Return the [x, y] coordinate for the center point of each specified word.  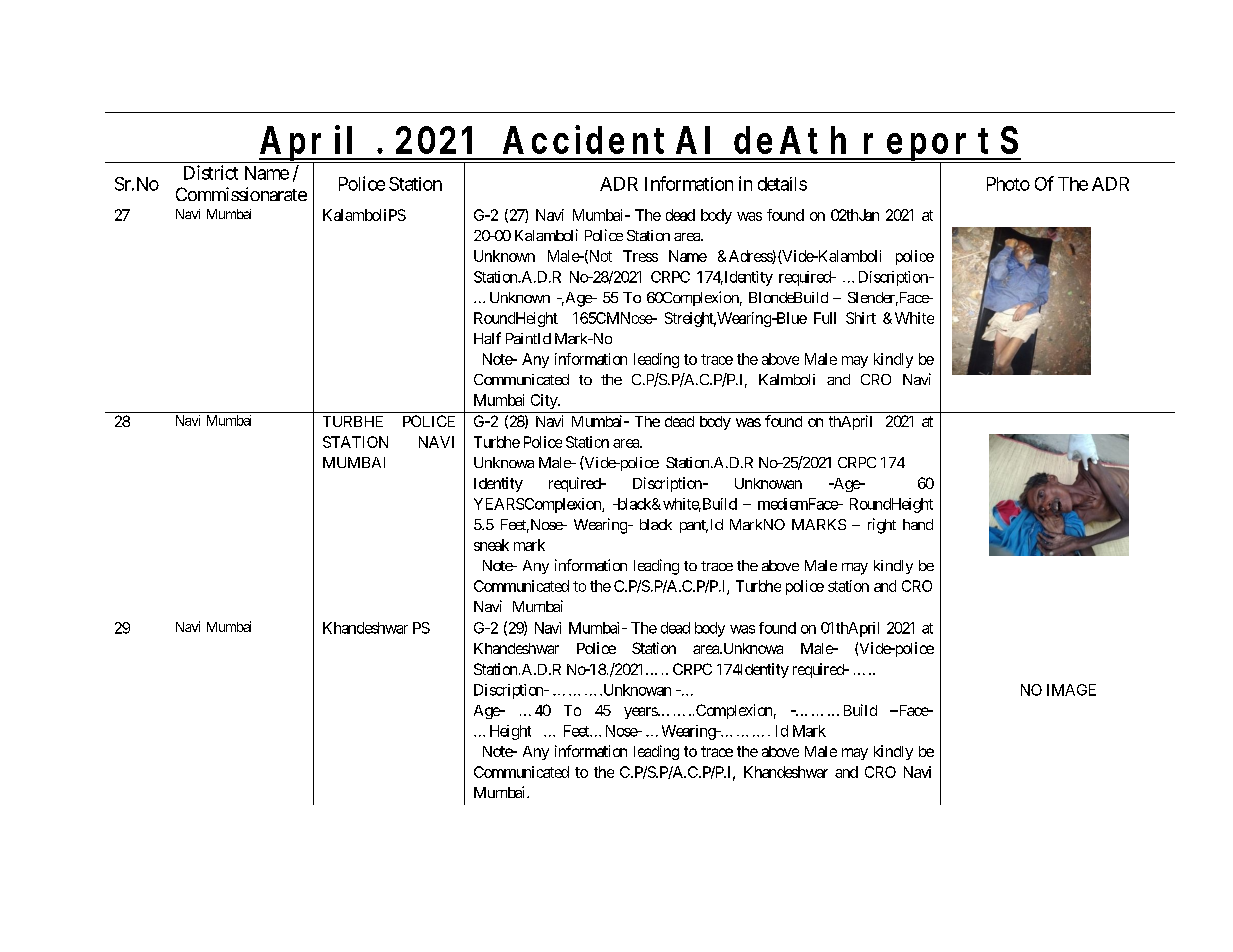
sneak [491, 545]
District [211, 172]
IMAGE [1071, 690]
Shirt [861, 318]
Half [487, 338]
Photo [1008, 184]
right [882, 526]
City [545, 401]
